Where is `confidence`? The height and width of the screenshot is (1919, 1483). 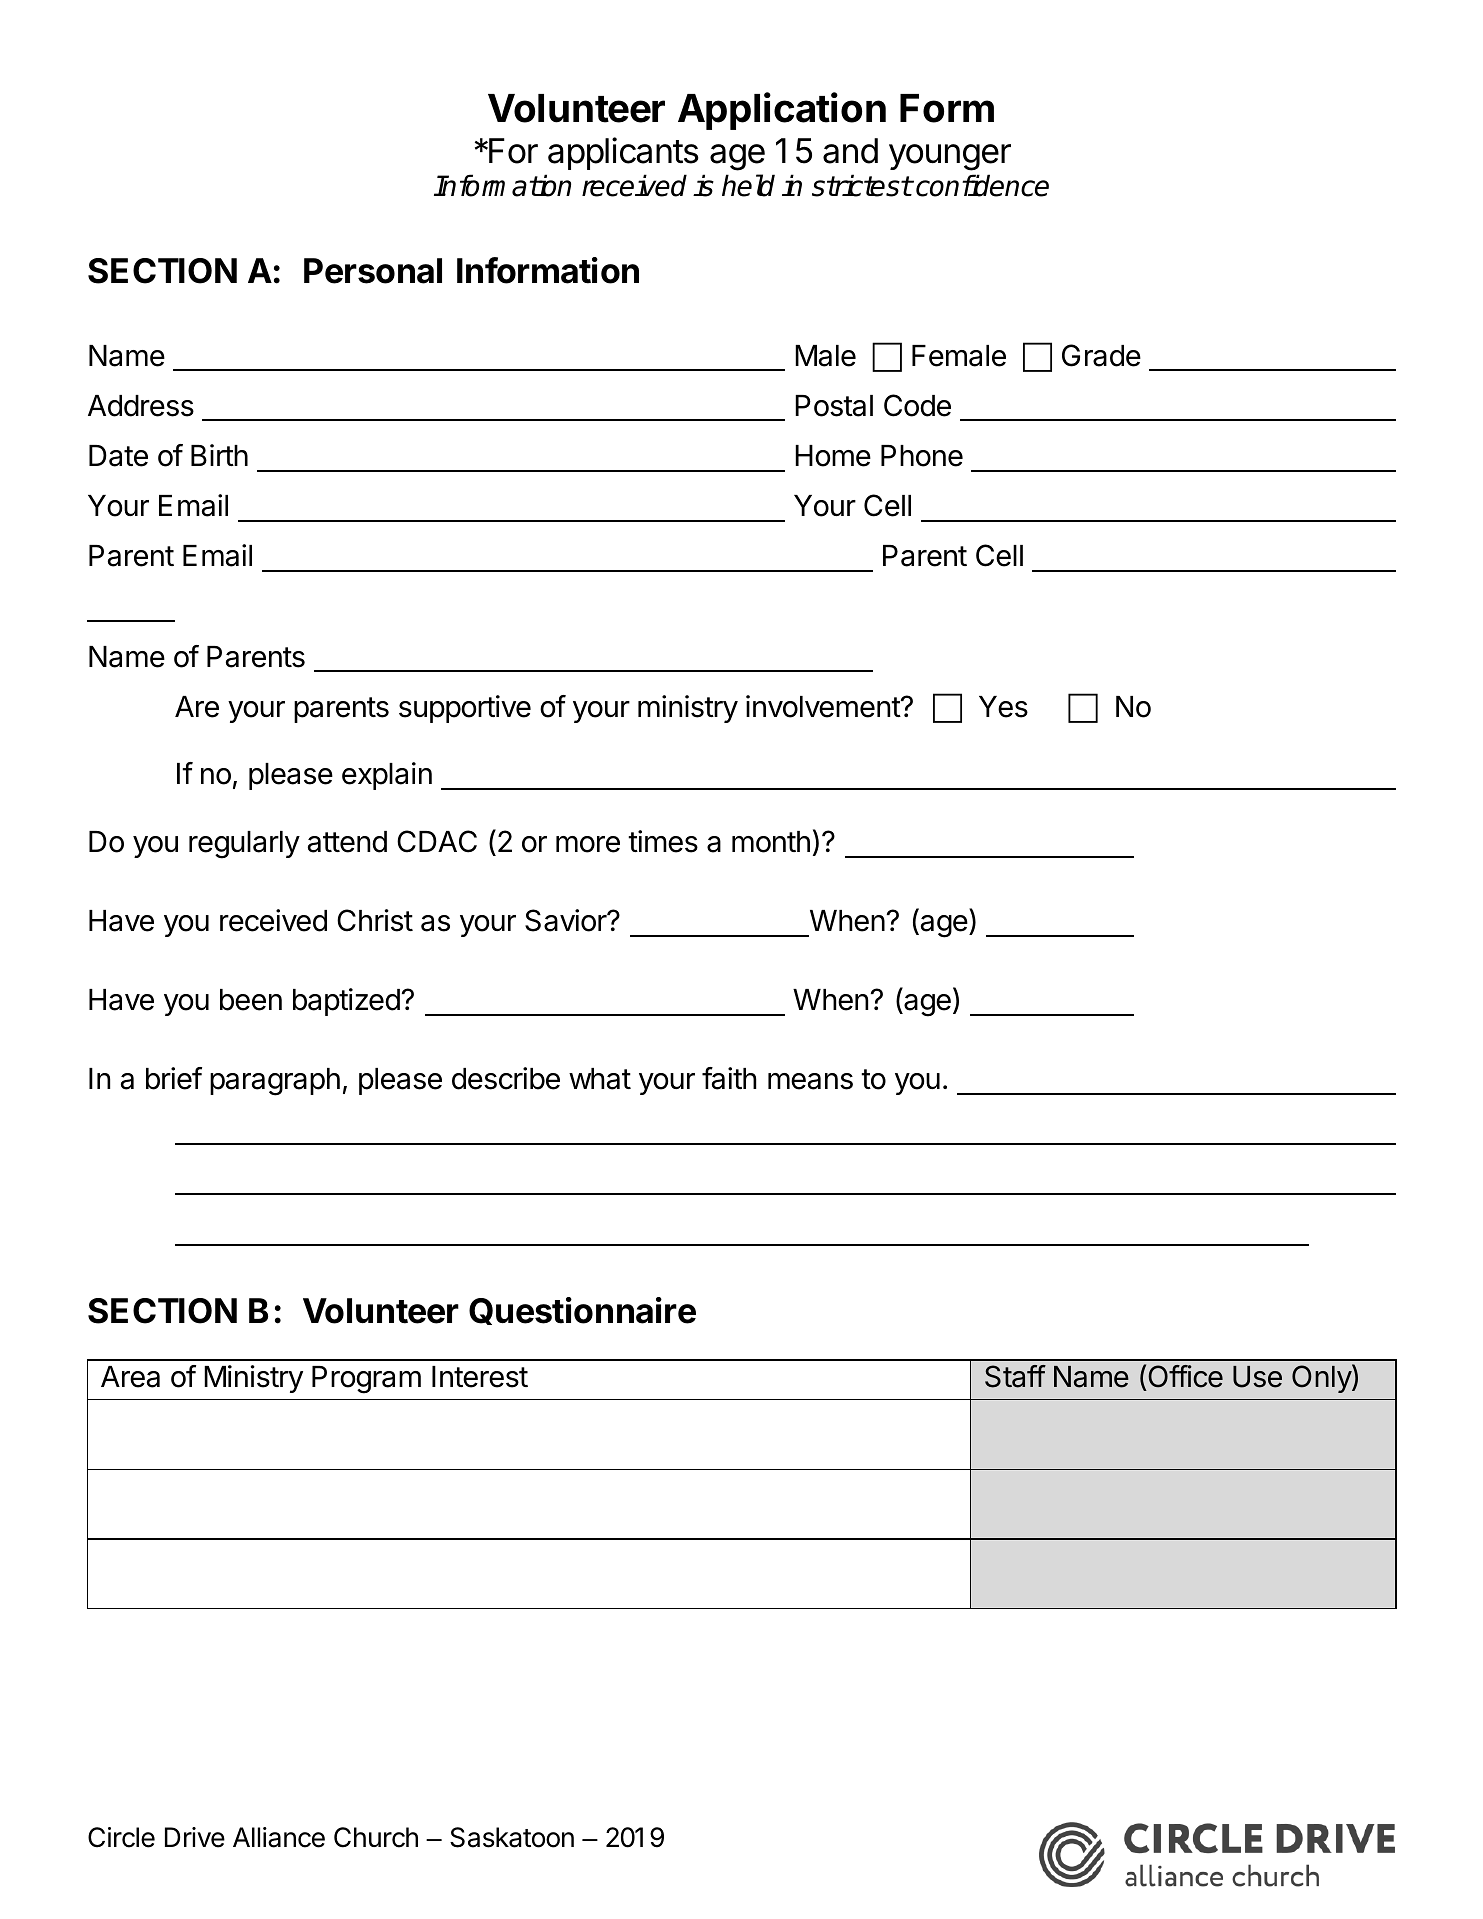
confidence is located at coordinates (982, 185).
